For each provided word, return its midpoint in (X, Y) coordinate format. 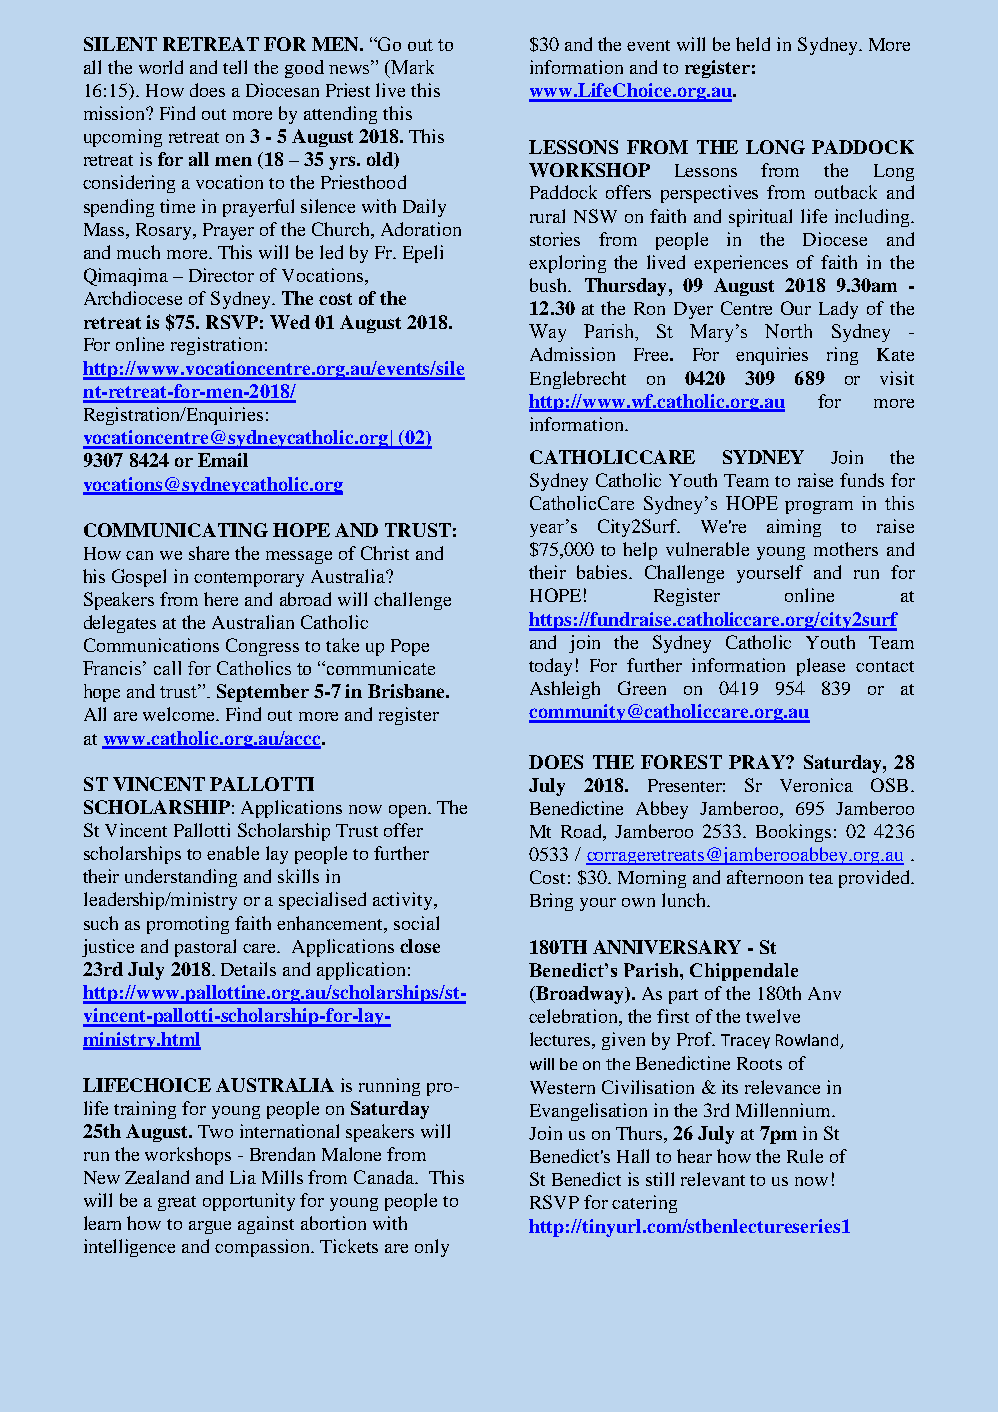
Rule (805, 1156)
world (161, 67)
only (432, 1248)
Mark (411, 67)
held (753, 44)
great (177, 1203)
